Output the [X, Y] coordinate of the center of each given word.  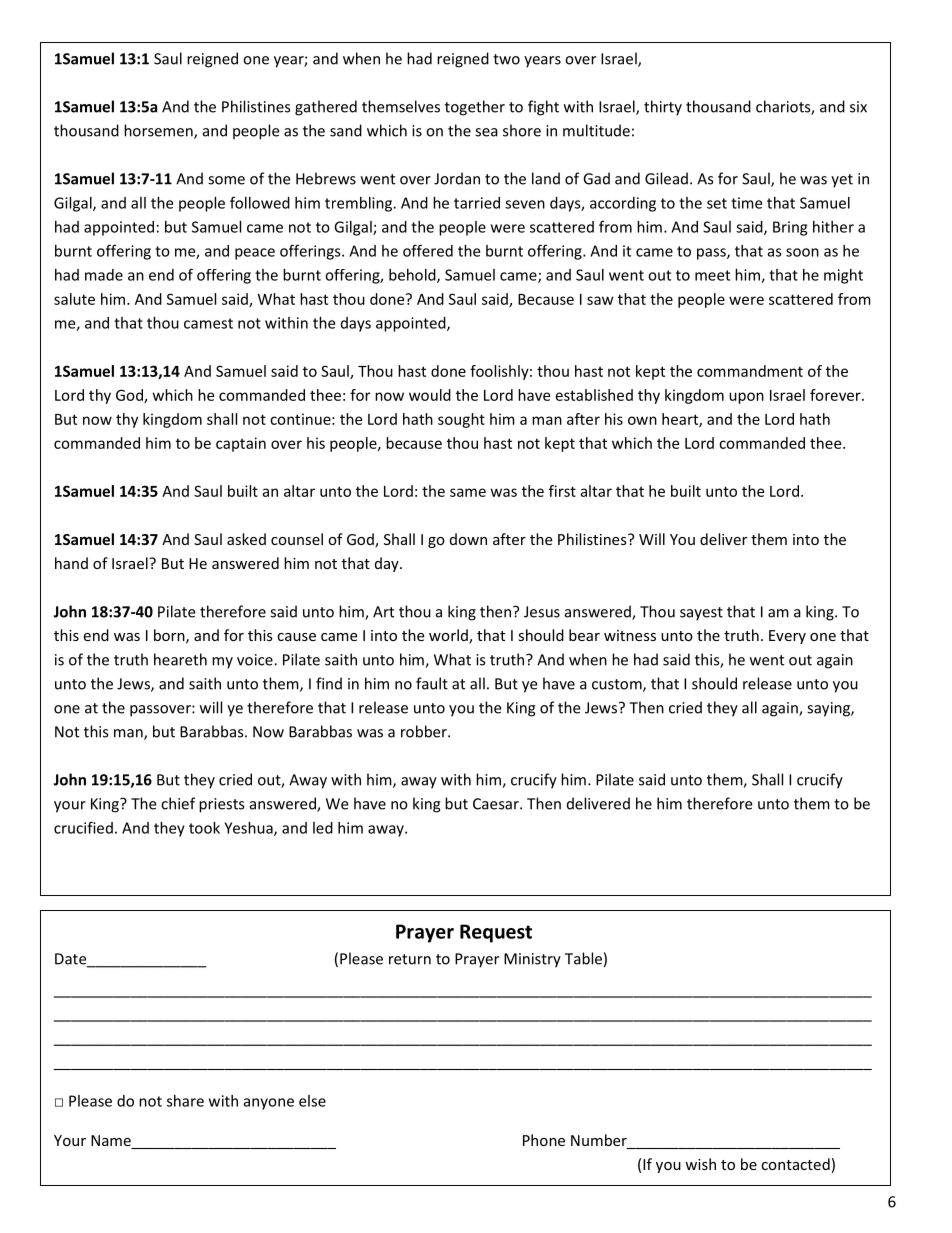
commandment [750, 371]
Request [496, 933]
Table [583, 958]
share [185, 1101]
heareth [180, 659]
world [449, 636]
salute [74, 299]
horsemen [159, 131]
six [858, 107]
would [430, 395]
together [475, 108]
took [204, 828]
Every [787, 637]
